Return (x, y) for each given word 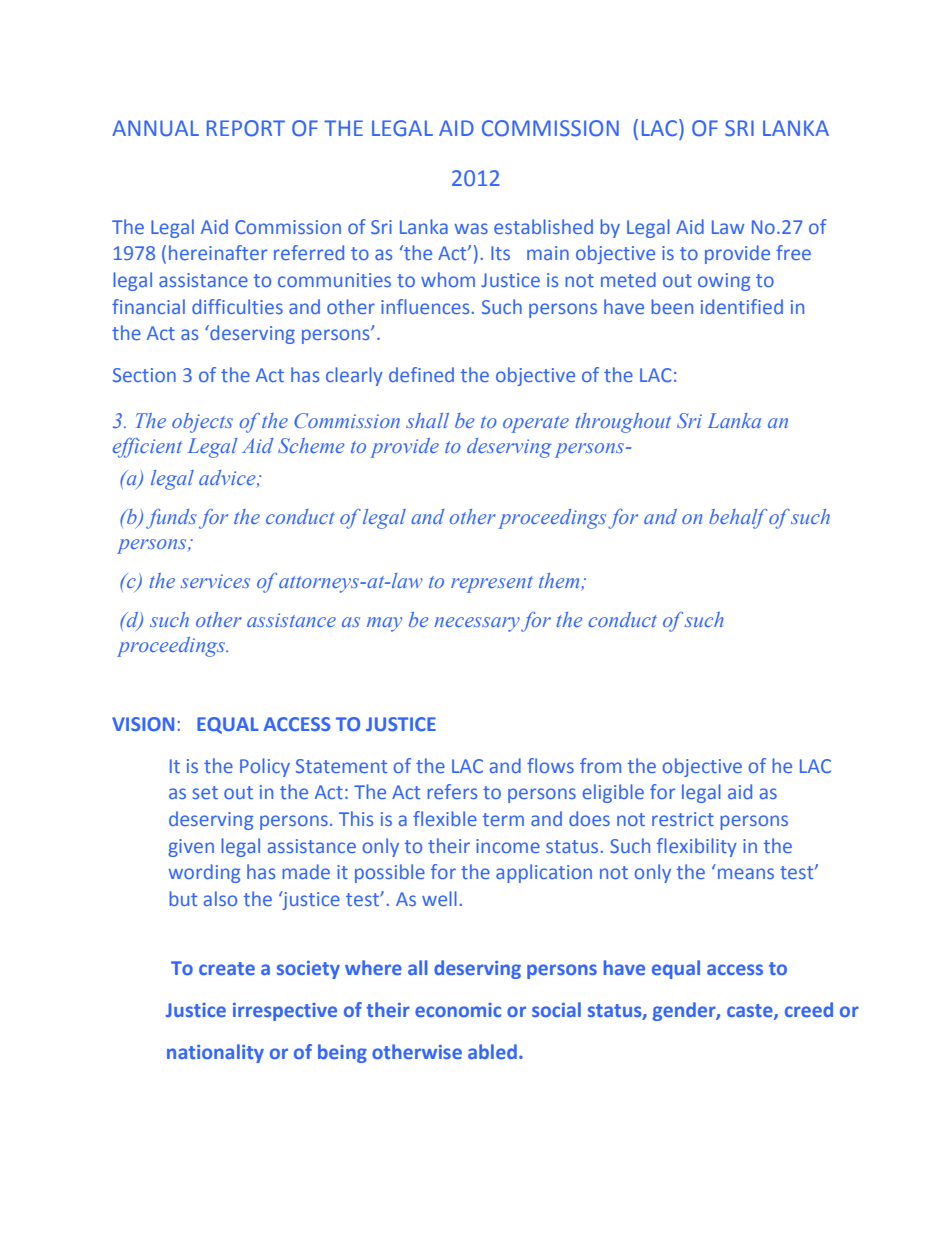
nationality (215, 1053)
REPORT (246, 128)
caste (751, 1011)
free (793, 252)
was (471, 228)
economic (458, 1010)
